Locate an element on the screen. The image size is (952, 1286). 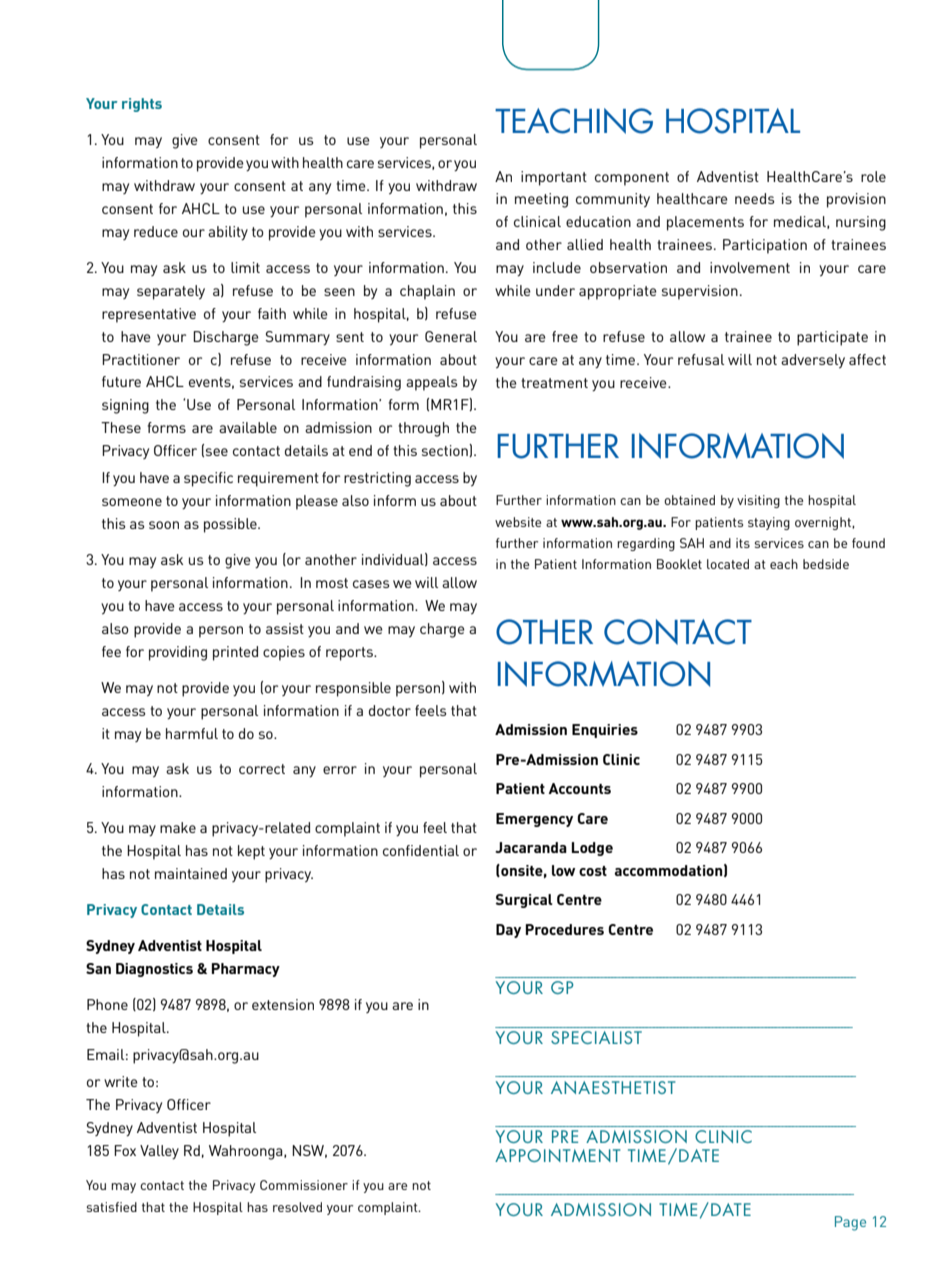
important is located at coordinates (554, 178).
